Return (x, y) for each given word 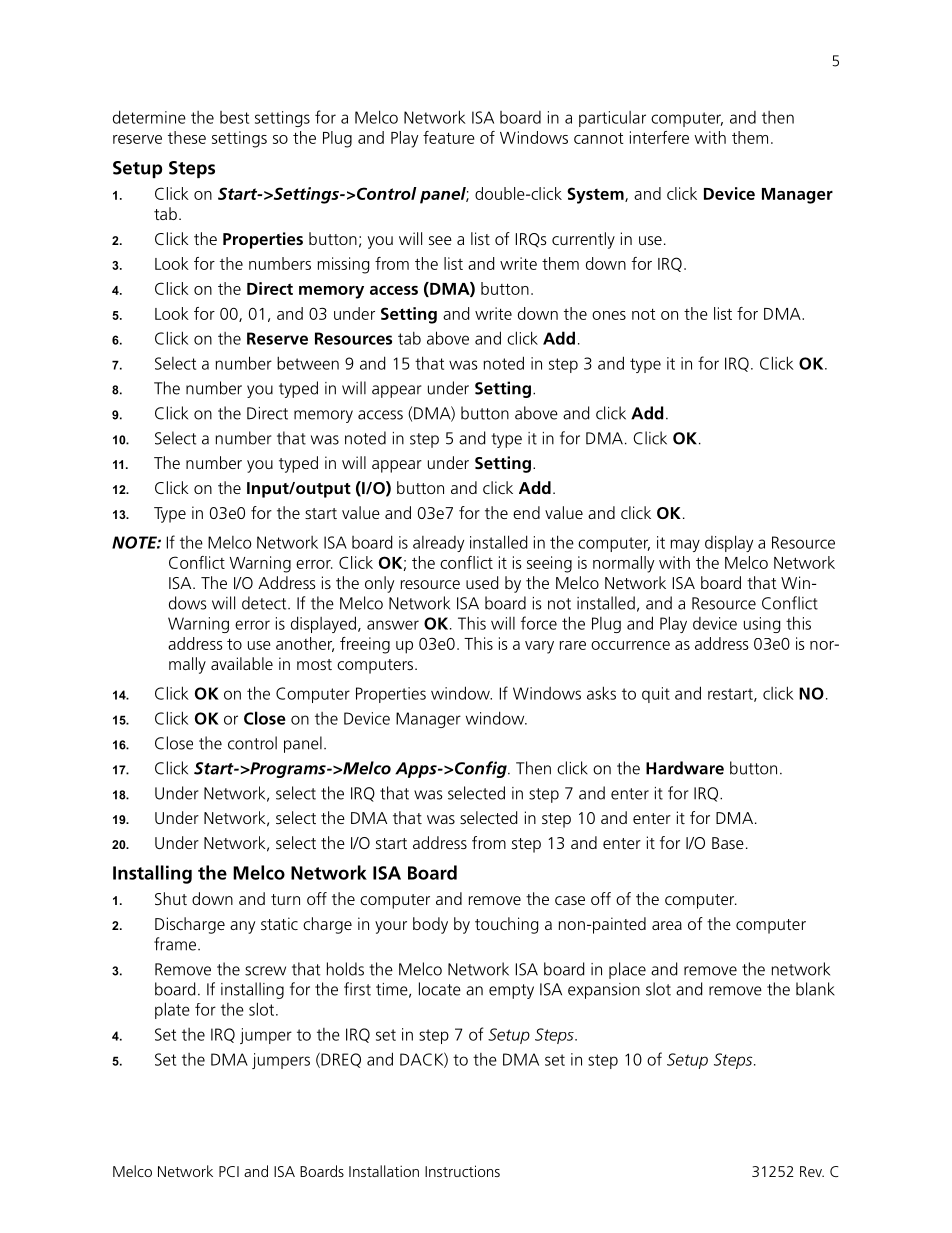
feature (449, 137)
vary (539, 647)
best (234, 117)
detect (265, 603)
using (762, 625)
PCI (229, 1171)
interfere (659, 137)
